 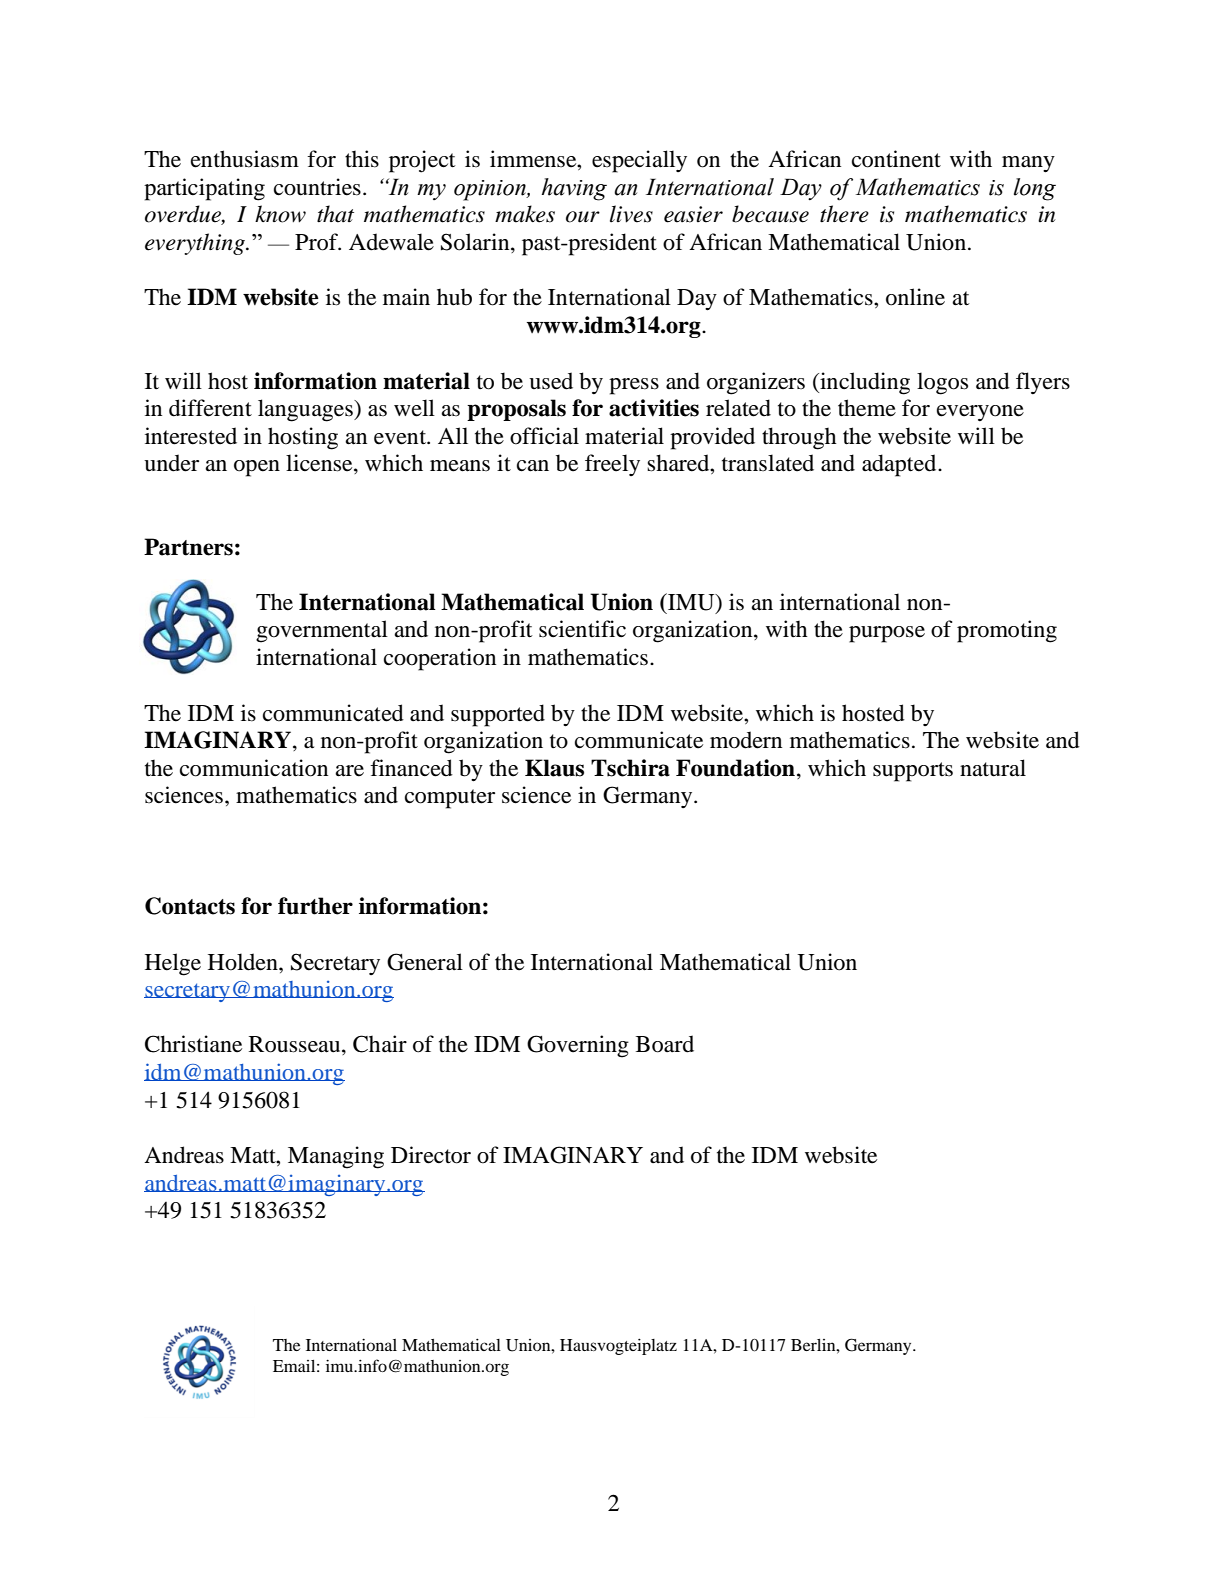 What do you see at coordinates (887, 634) in the image?
I see `purpose` at bounding box center [887, 634].
